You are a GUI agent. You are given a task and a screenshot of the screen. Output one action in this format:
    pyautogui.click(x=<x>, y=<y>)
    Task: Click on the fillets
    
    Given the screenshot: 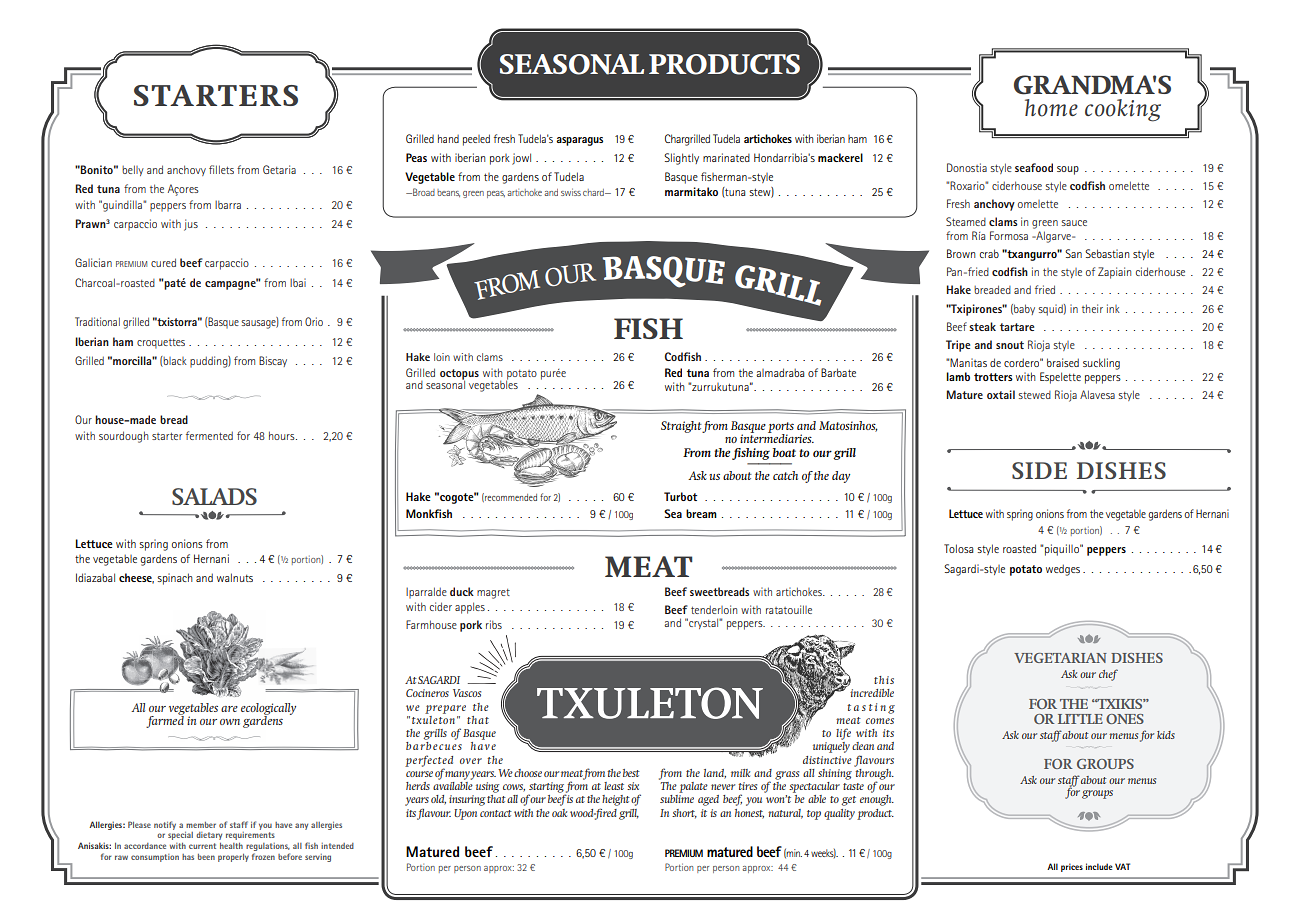 What is the action you would take?
    pyautogui.click(x=221, y=169)
